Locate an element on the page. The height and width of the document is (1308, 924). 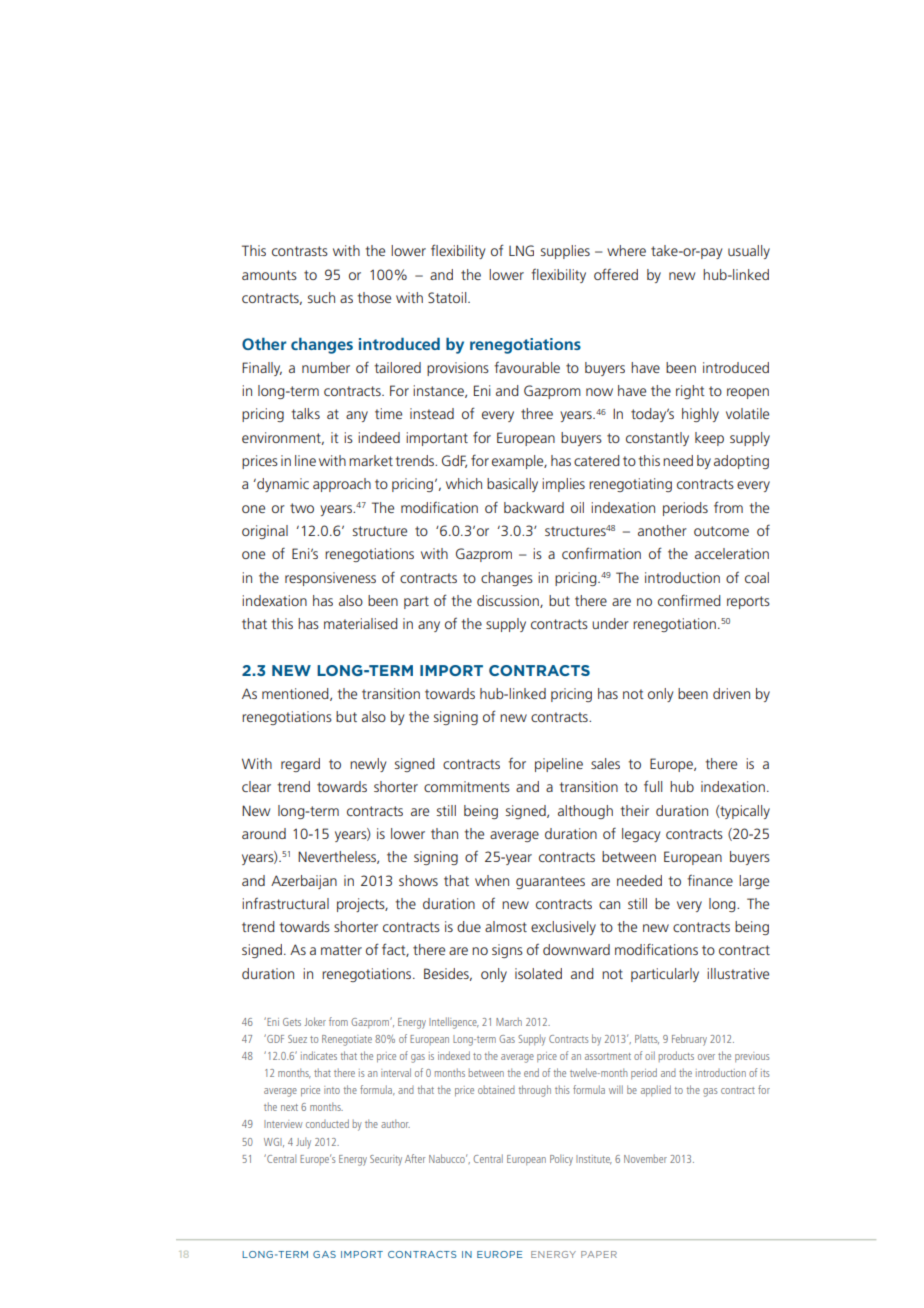
two is located at coordinates (302, 508).
